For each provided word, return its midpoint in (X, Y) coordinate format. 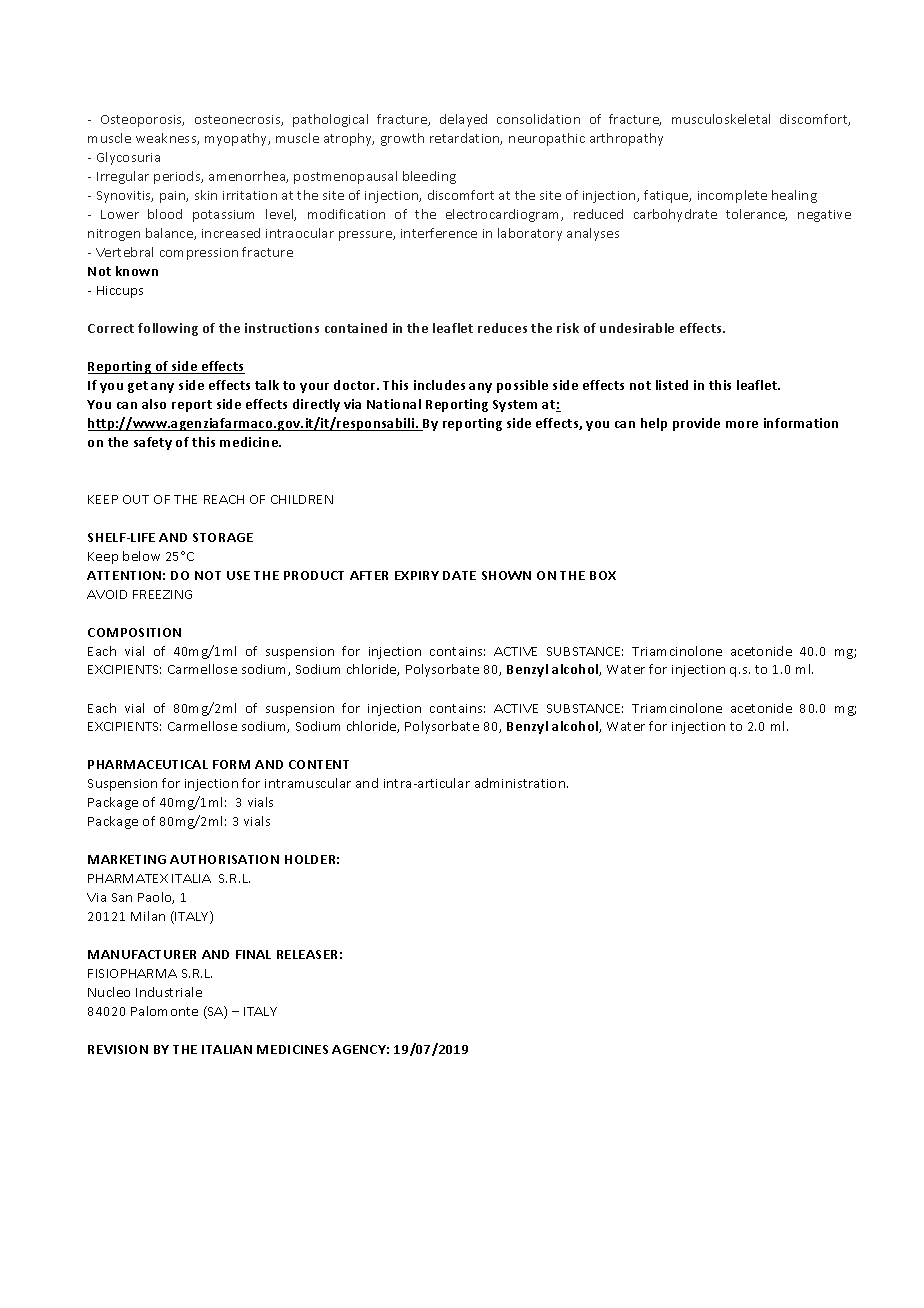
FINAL (253, 954)
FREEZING (162, 594)
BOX (603, 575)
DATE (459, 575)
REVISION (118, 1049)
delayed (463, 120)
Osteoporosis (142, 121)
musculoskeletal (721, 119)
